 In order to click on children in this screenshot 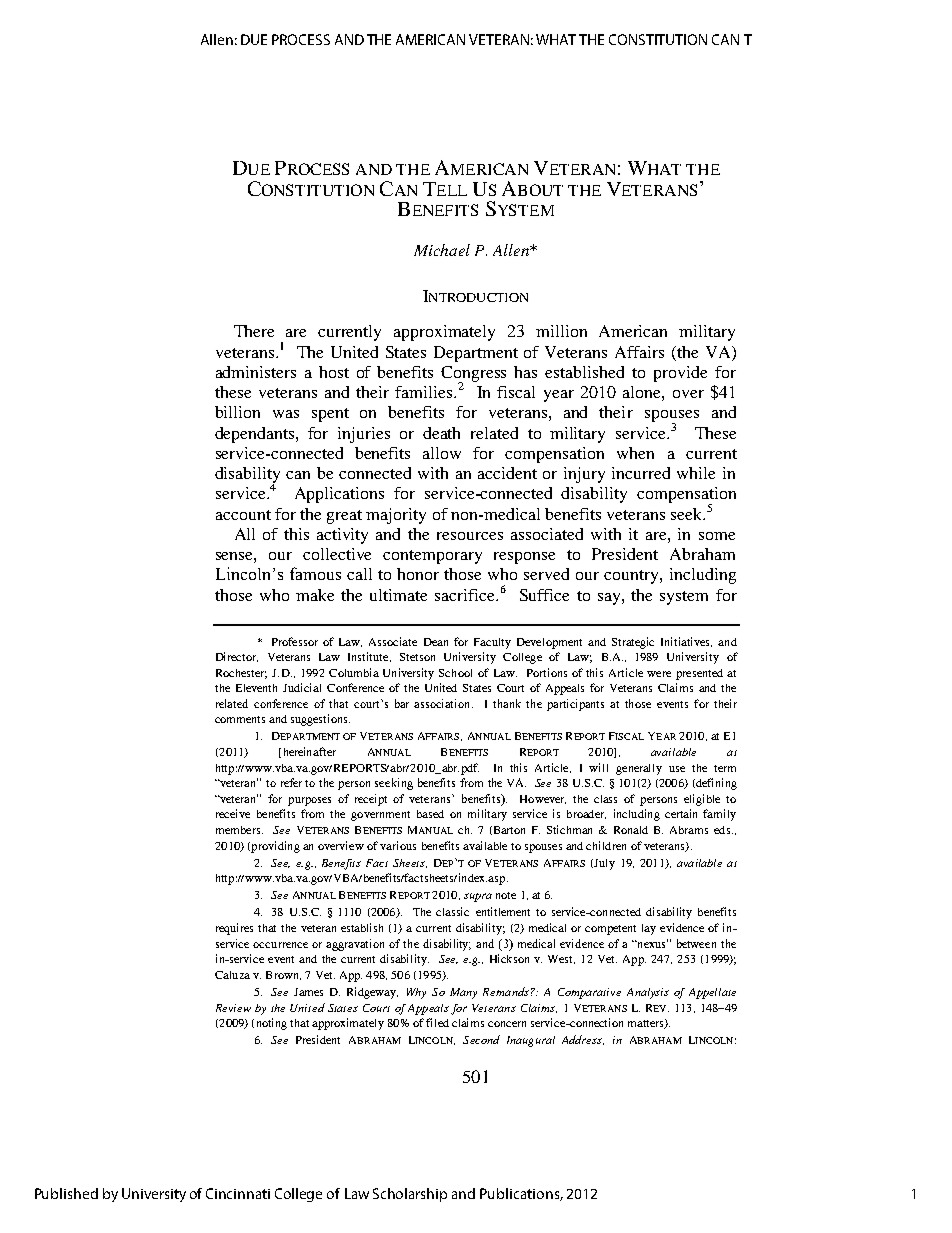, I will do `click(606, 845)`.
